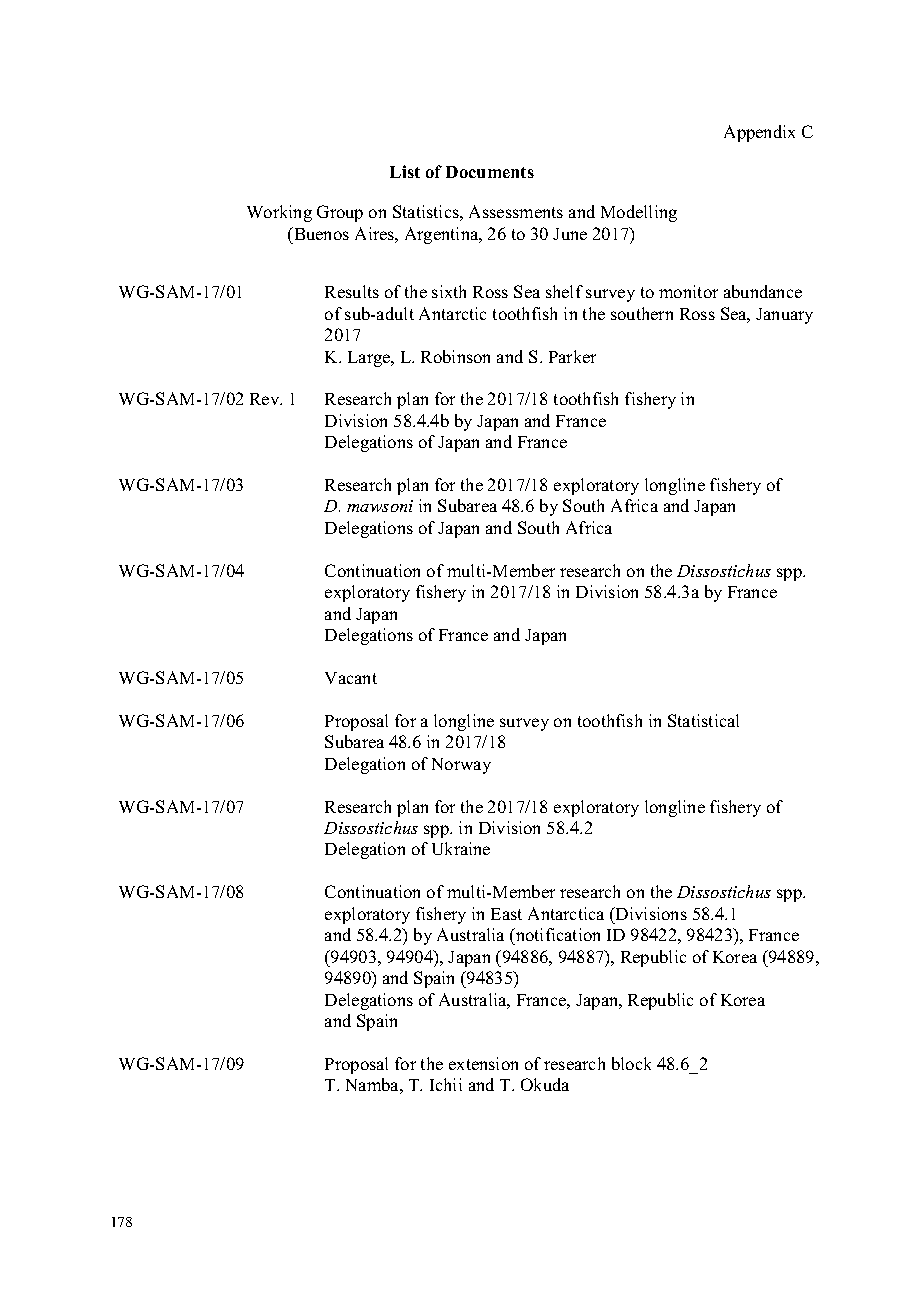  What do you see at coordinates (370, 359) in the screenshot?
I see `Large` at bounding box center [370, 359].
